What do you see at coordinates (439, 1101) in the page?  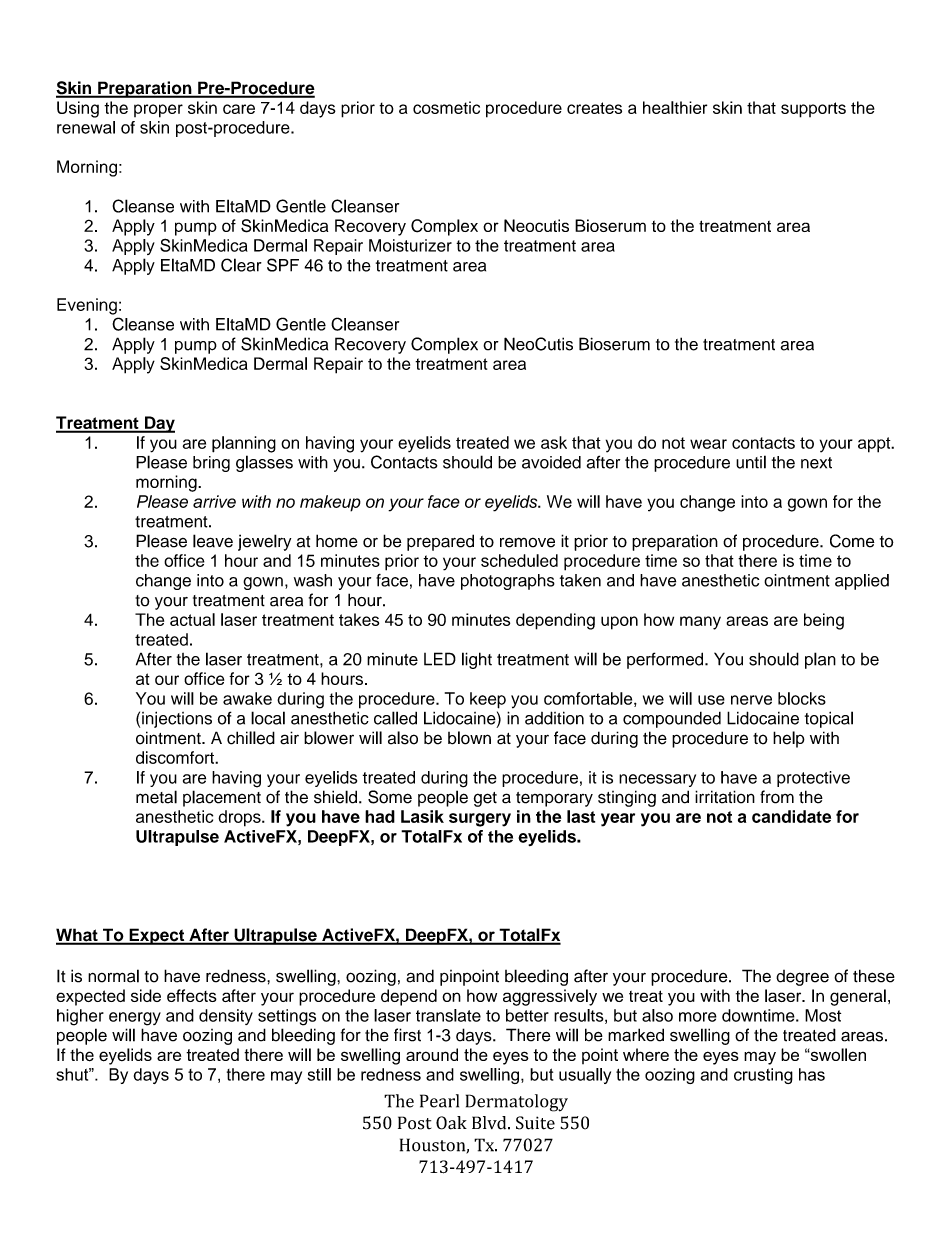 I see `Pearl` at bounding box center [439, 1101].
